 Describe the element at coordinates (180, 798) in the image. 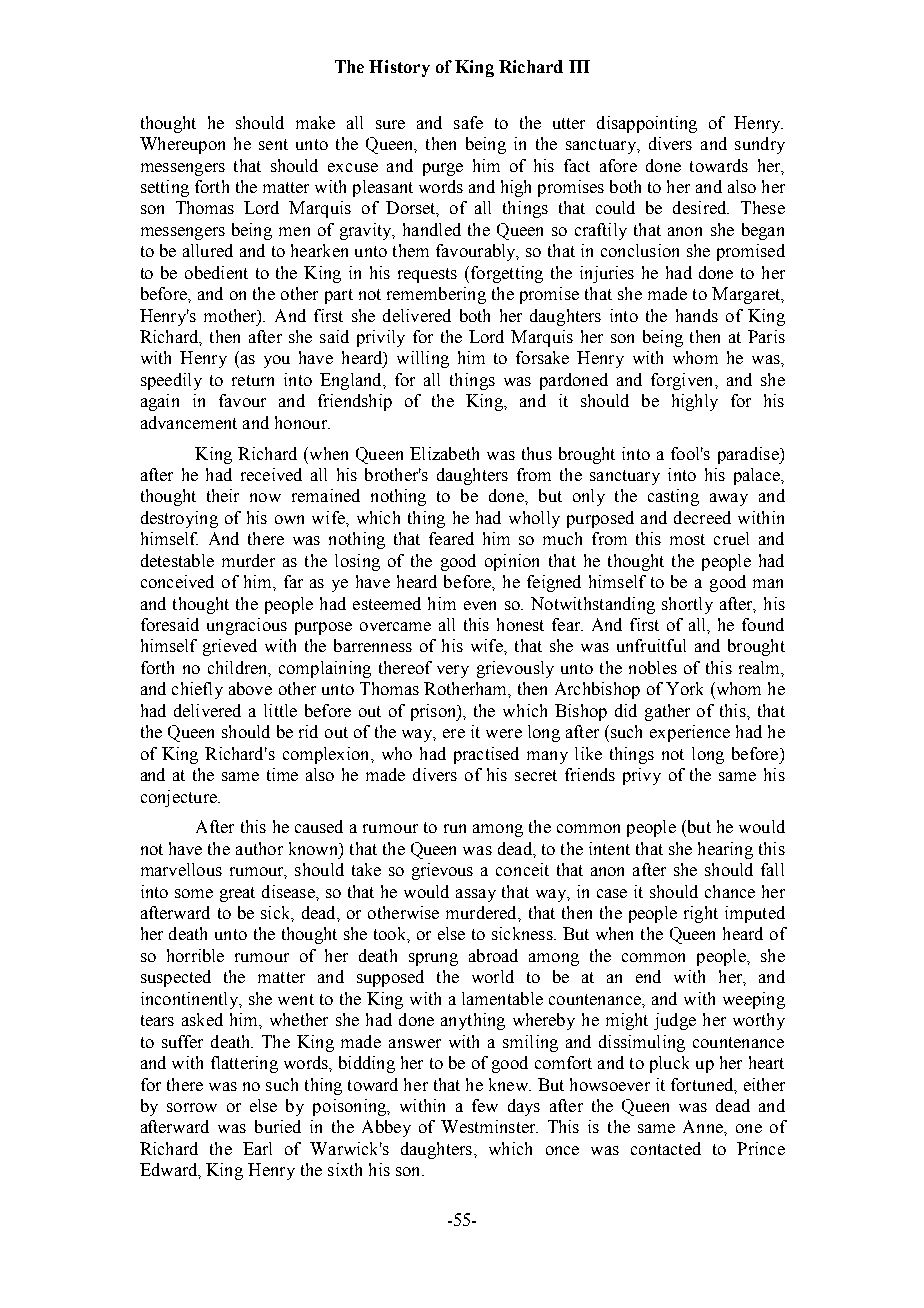

I see `conjecture` at that location.
